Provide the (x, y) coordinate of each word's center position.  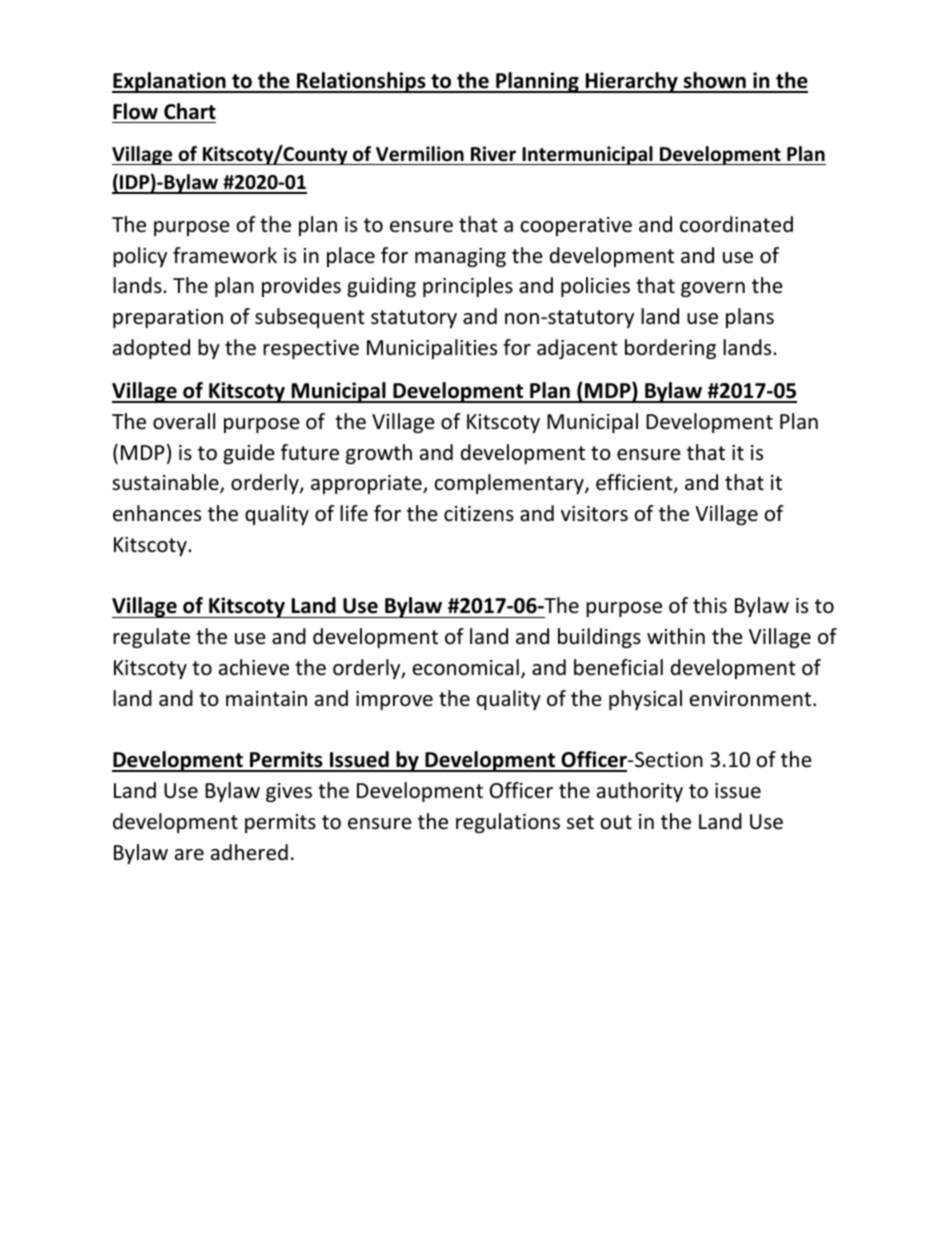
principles (468, 287)
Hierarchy (631, 82)
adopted (151, 349)
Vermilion (420, 154)
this (710, 605)
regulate (151, 638)
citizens (479, 514)
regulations (508, 823)
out (616, 822)
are (189, 855)
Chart (190, 111)
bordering (670, 349)
